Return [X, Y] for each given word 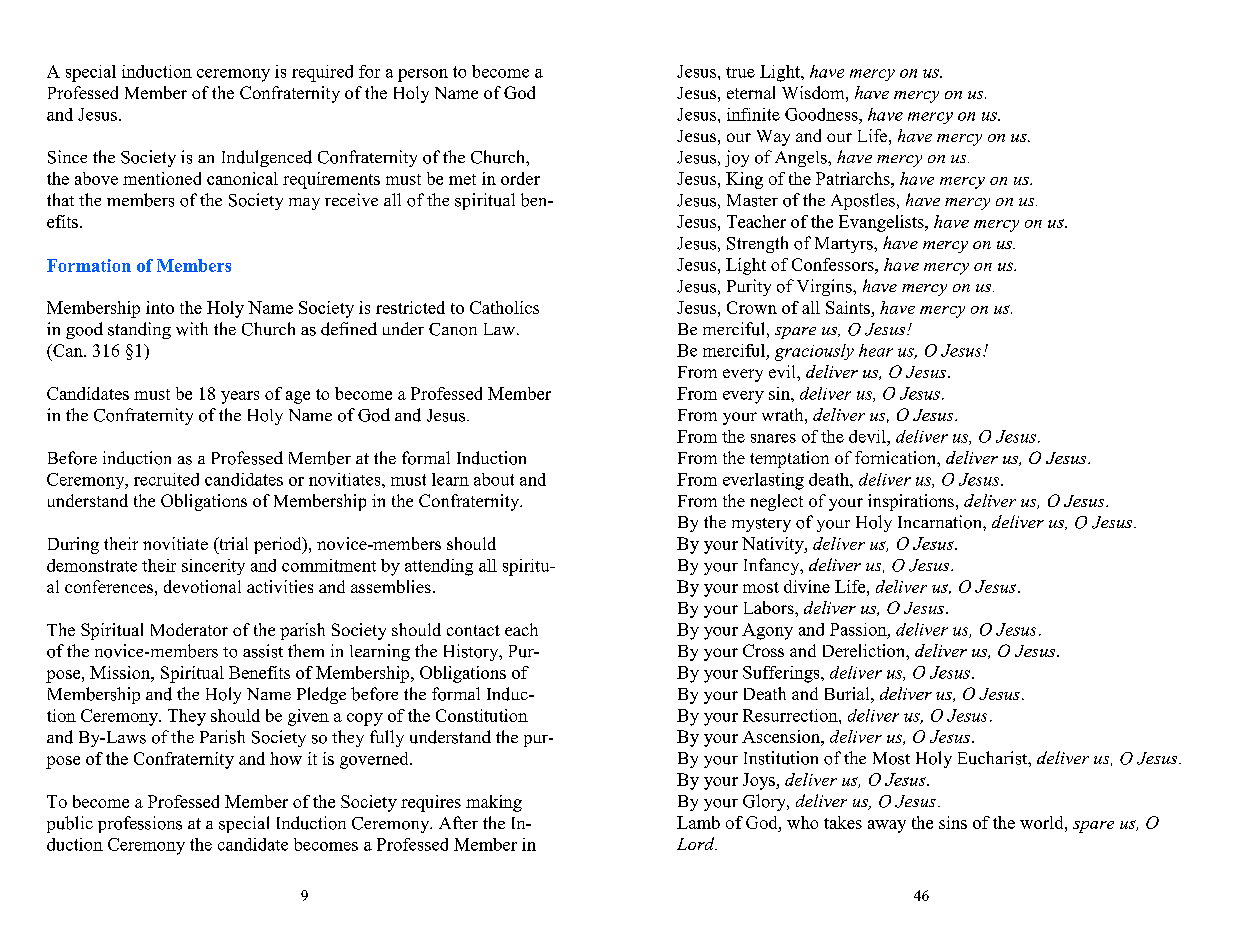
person [423, 75]
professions [140, 824]
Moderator [189, 629]
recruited [166, 479]
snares [773, 438]
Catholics [504, 307]
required [322, 73]
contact [473, 630]
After [458, 822]
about [494, 479]
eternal [751, 92]
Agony [767, 631]
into [160, 307]
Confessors [834, 264]
